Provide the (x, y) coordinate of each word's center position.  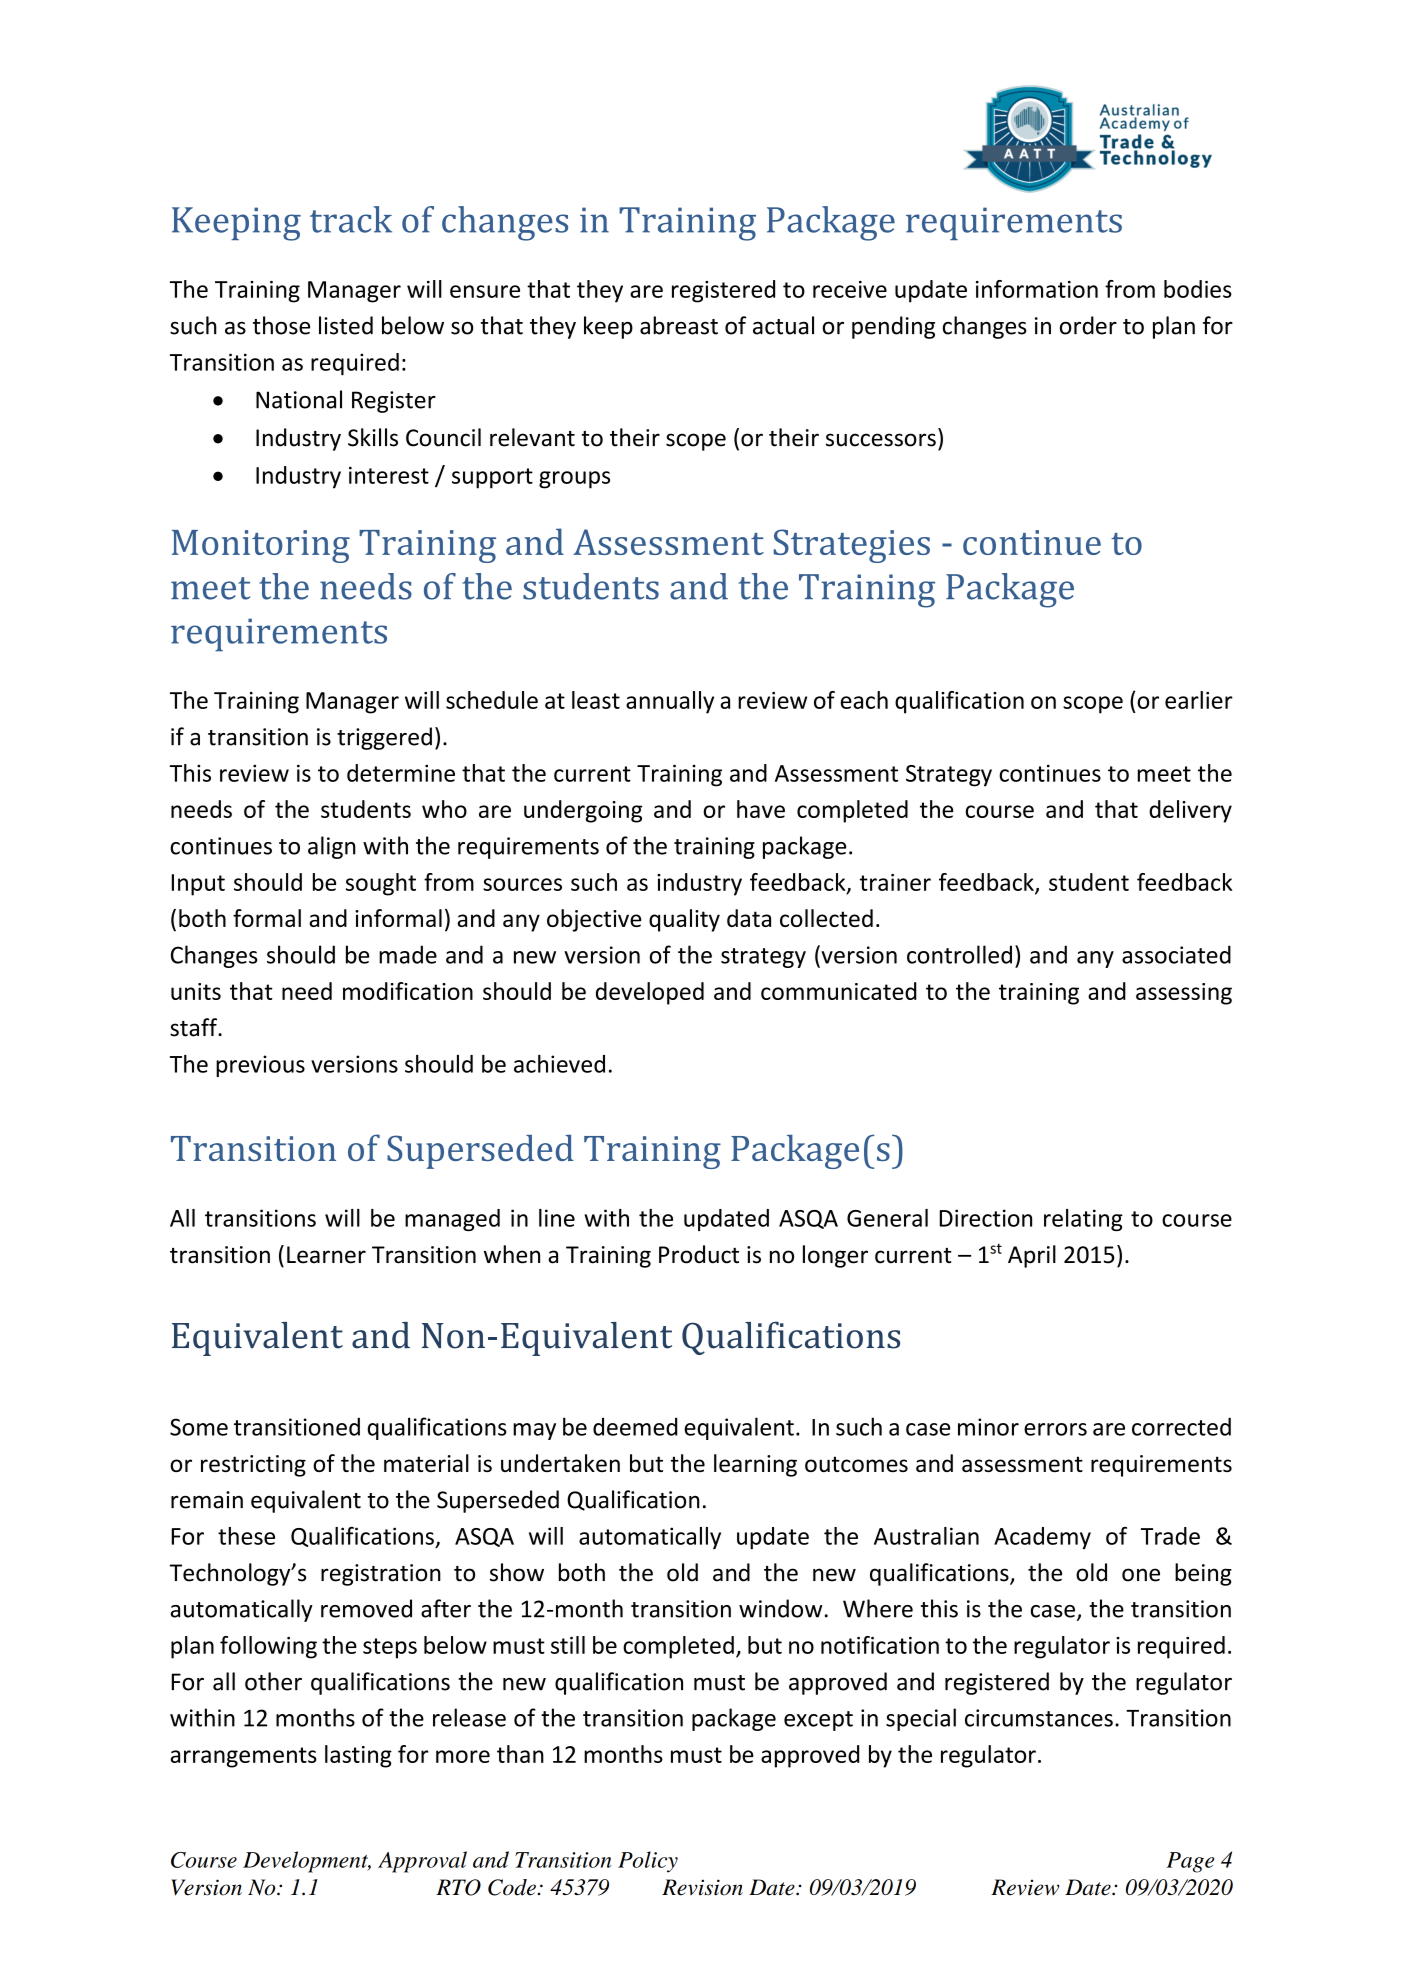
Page (1190, 1862)
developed (650, 993)
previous (260, 1066)
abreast (679, 325)
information (1037, 289)
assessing (1184, 994)
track (351, 219)
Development (307, 1862)
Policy (648, 1862)
